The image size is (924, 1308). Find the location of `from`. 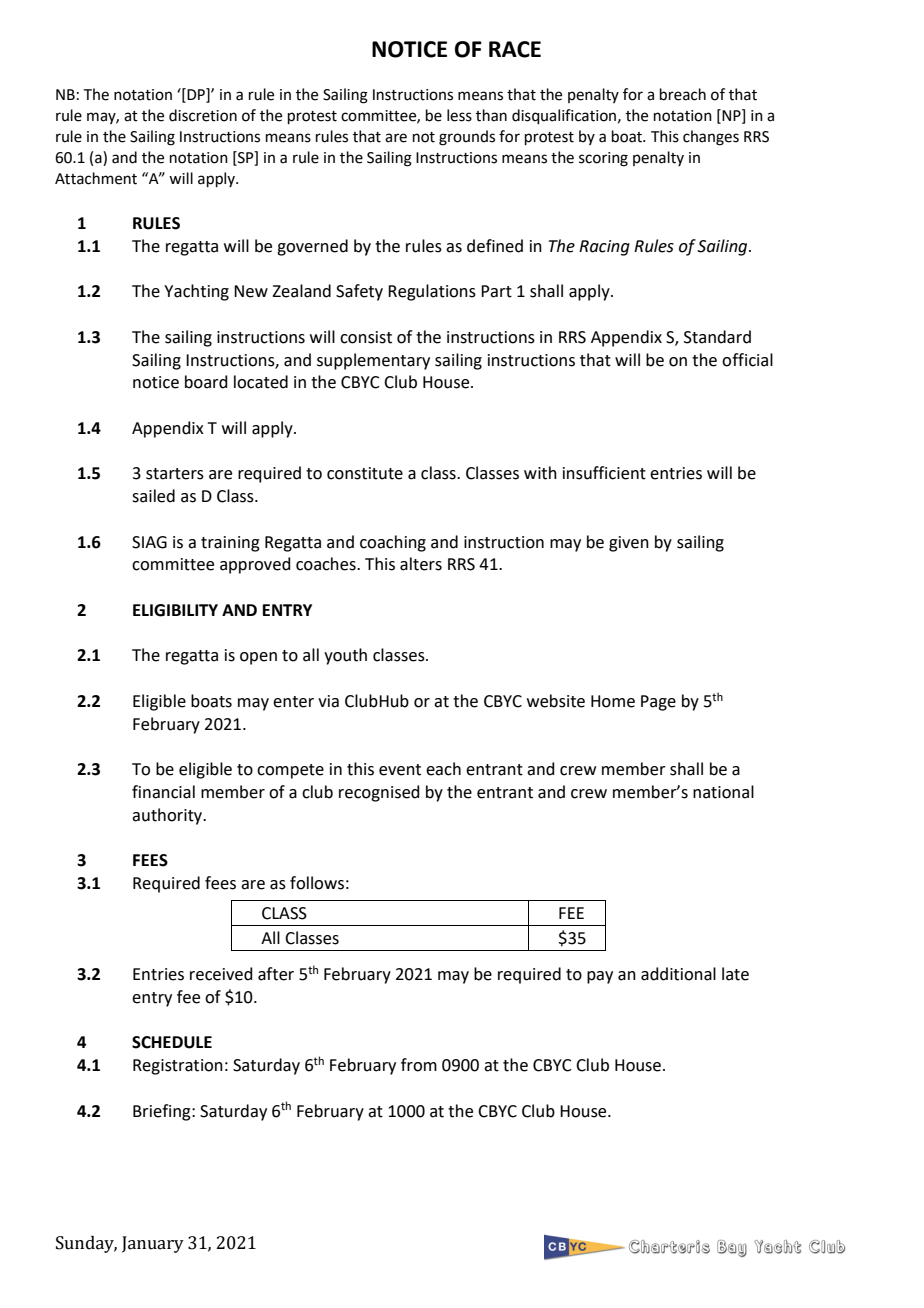

from is located at coordinates (419, 1065).
